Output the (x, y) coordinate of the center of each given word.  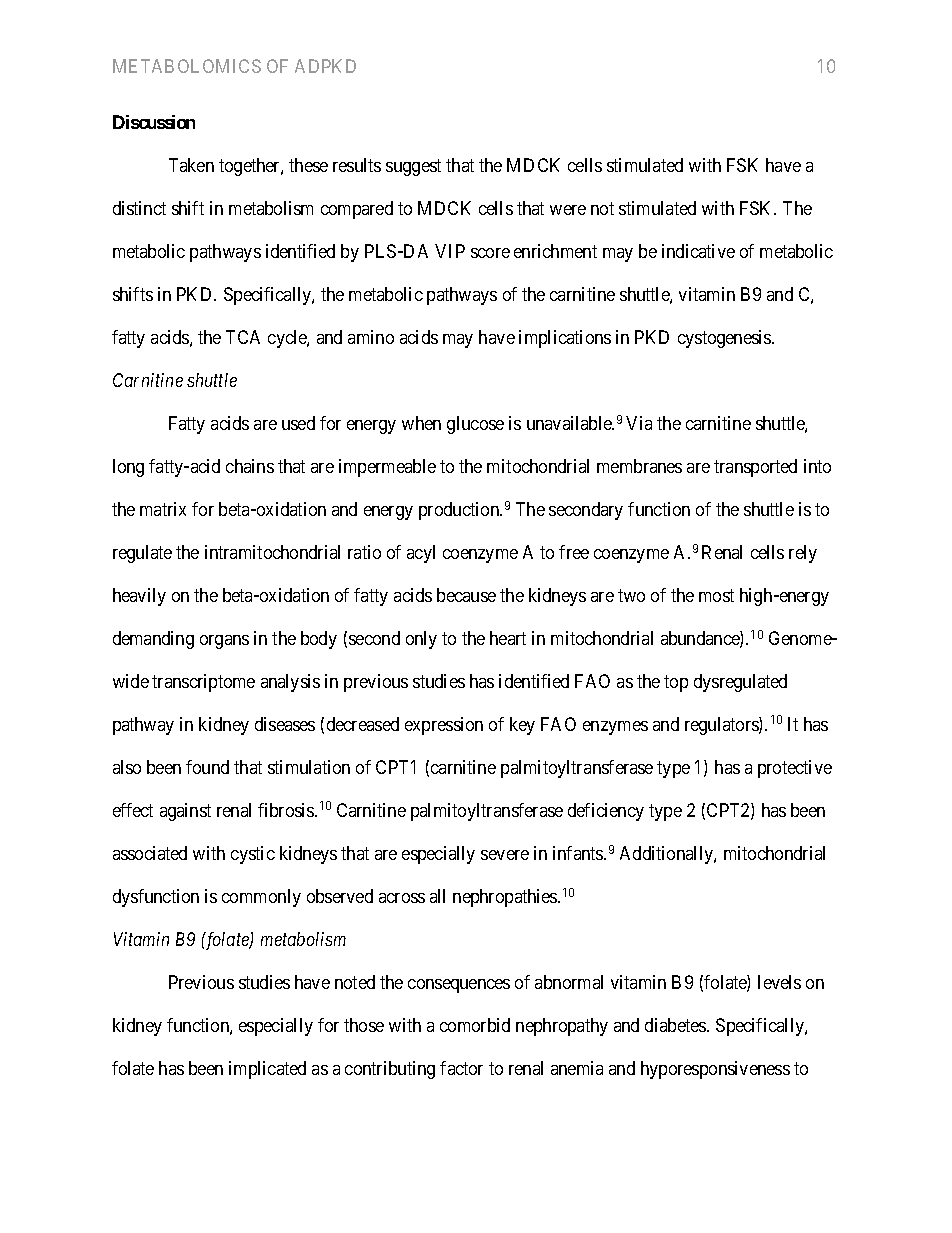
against (185, 812)
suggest (413, 167)
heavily (139, 597)
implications (565, 339)
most (716, 595)
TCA (243, 337)
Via (639, 423)
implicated (267, 1070)
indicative (698, 251)
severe (505, 855)
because (466, 595)
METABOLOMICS (187, 66)
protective (795, 769)
